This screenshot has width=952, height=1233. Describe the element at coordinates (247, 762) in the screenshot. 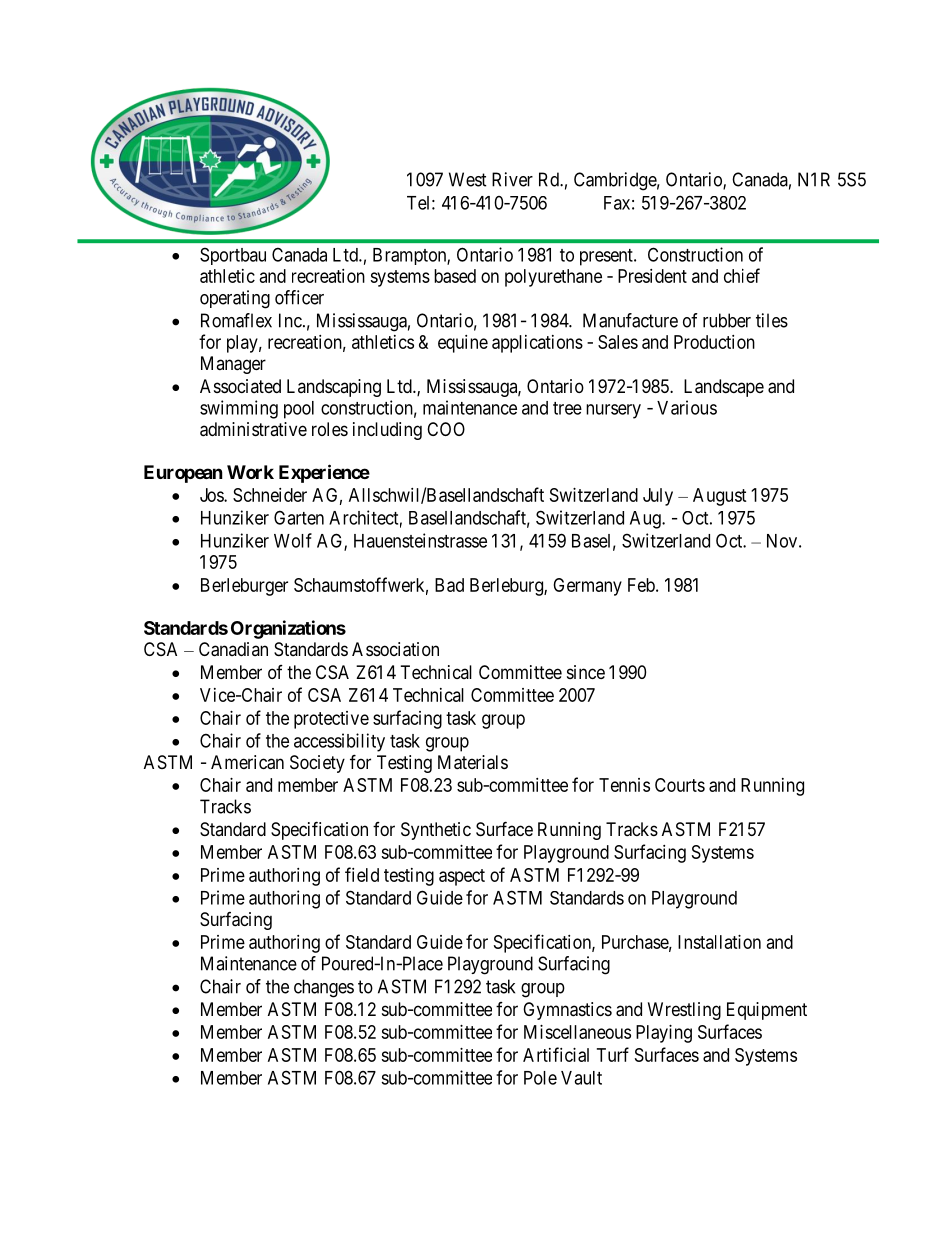

I see `American` at that location.
